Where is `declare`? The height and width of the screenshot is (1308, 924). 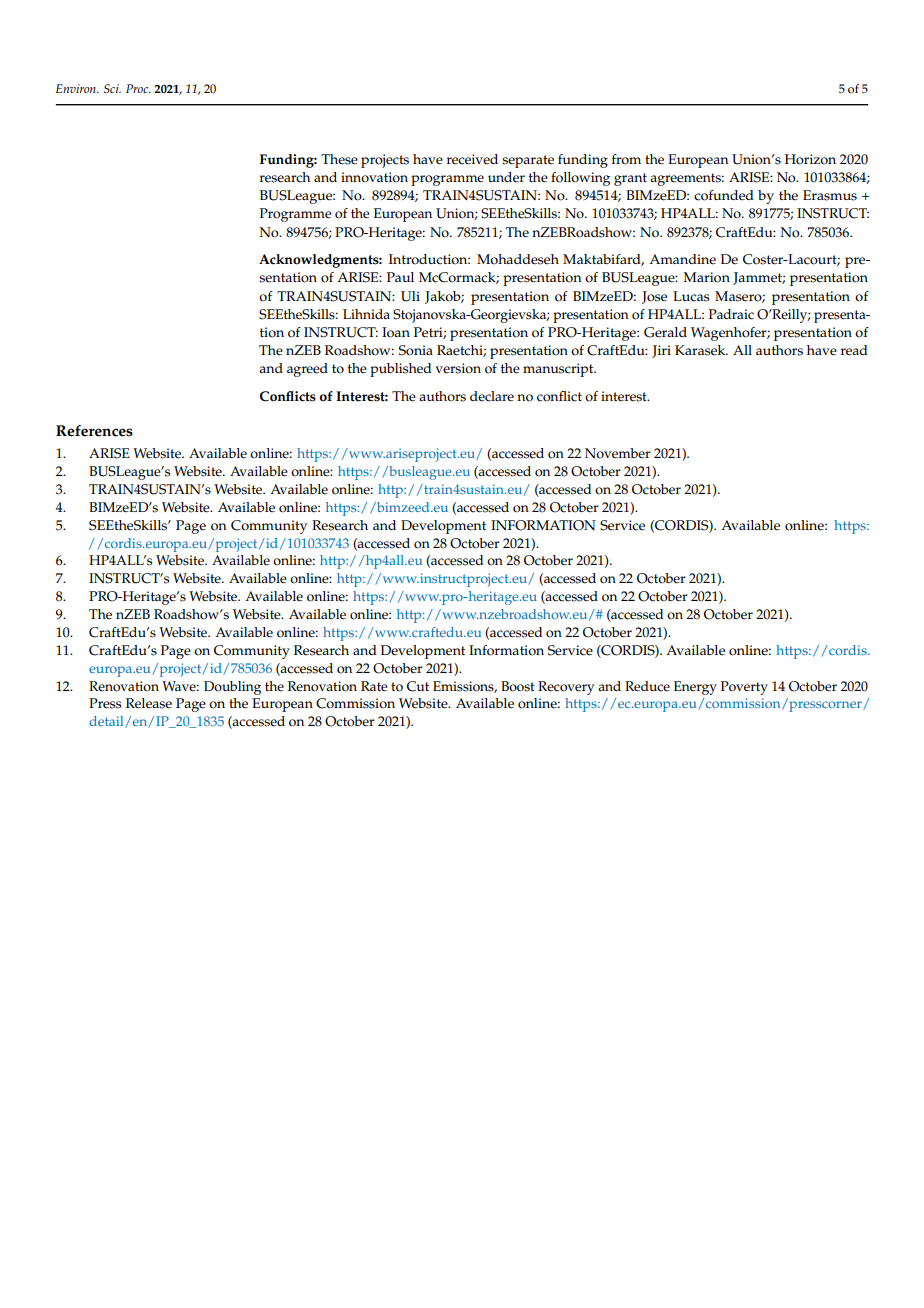
declare is located at coordinates (492, 396).
